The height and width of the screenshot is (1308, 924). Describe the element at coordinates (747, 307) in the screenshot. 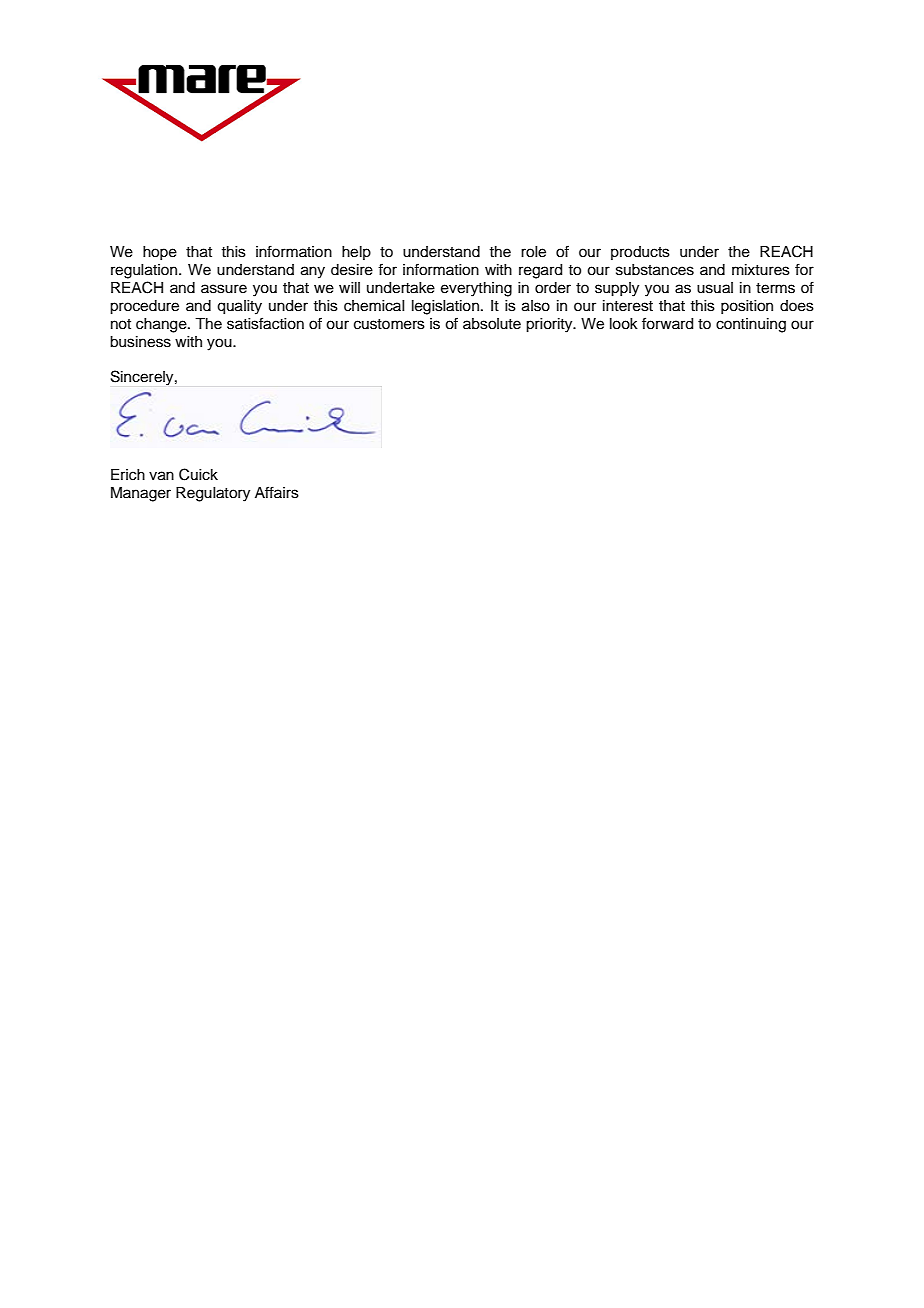

I see `position` at that location.
